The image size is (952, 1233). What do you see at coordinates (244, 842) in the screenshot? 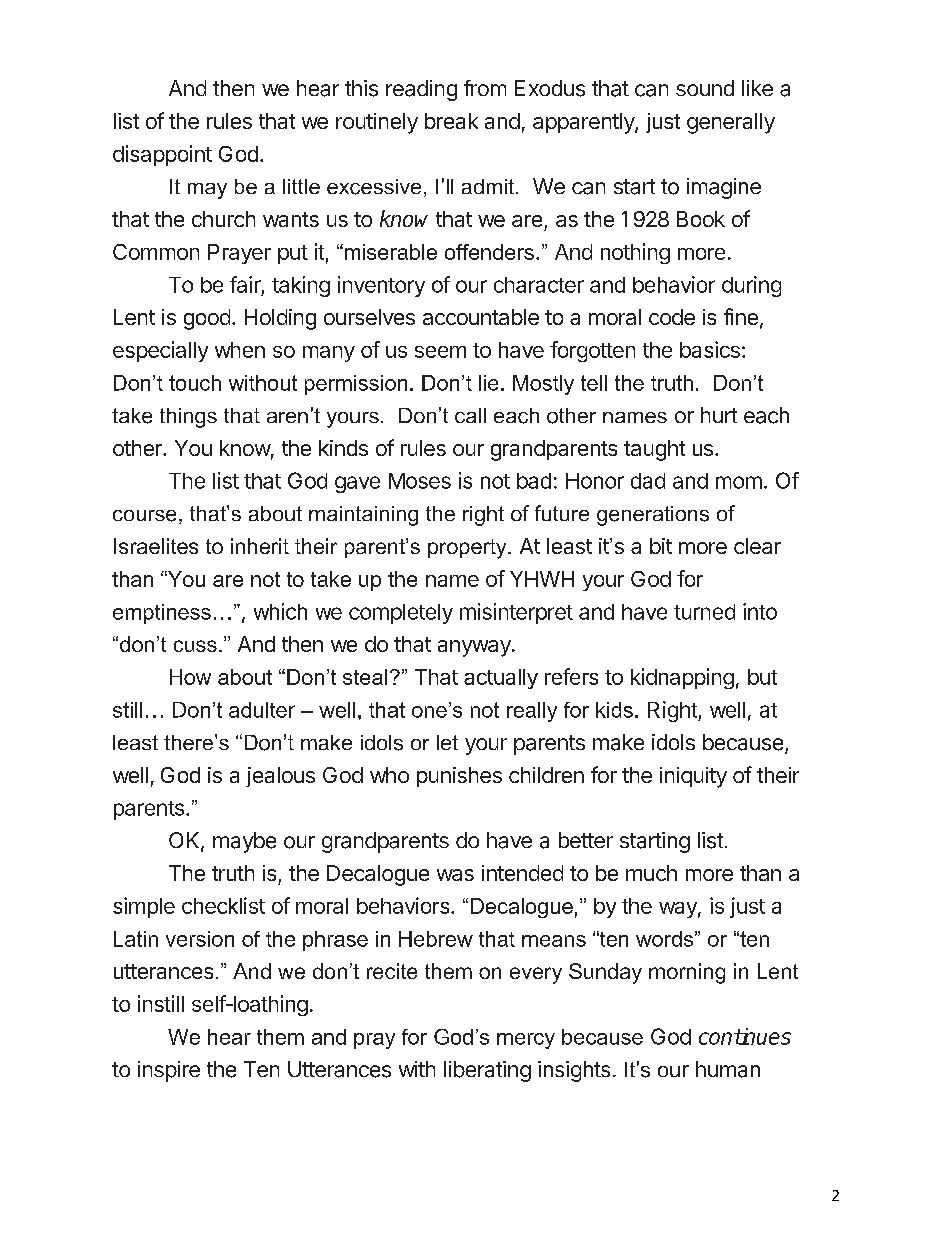
I see `maybe` at bounding box center [244, 842].
